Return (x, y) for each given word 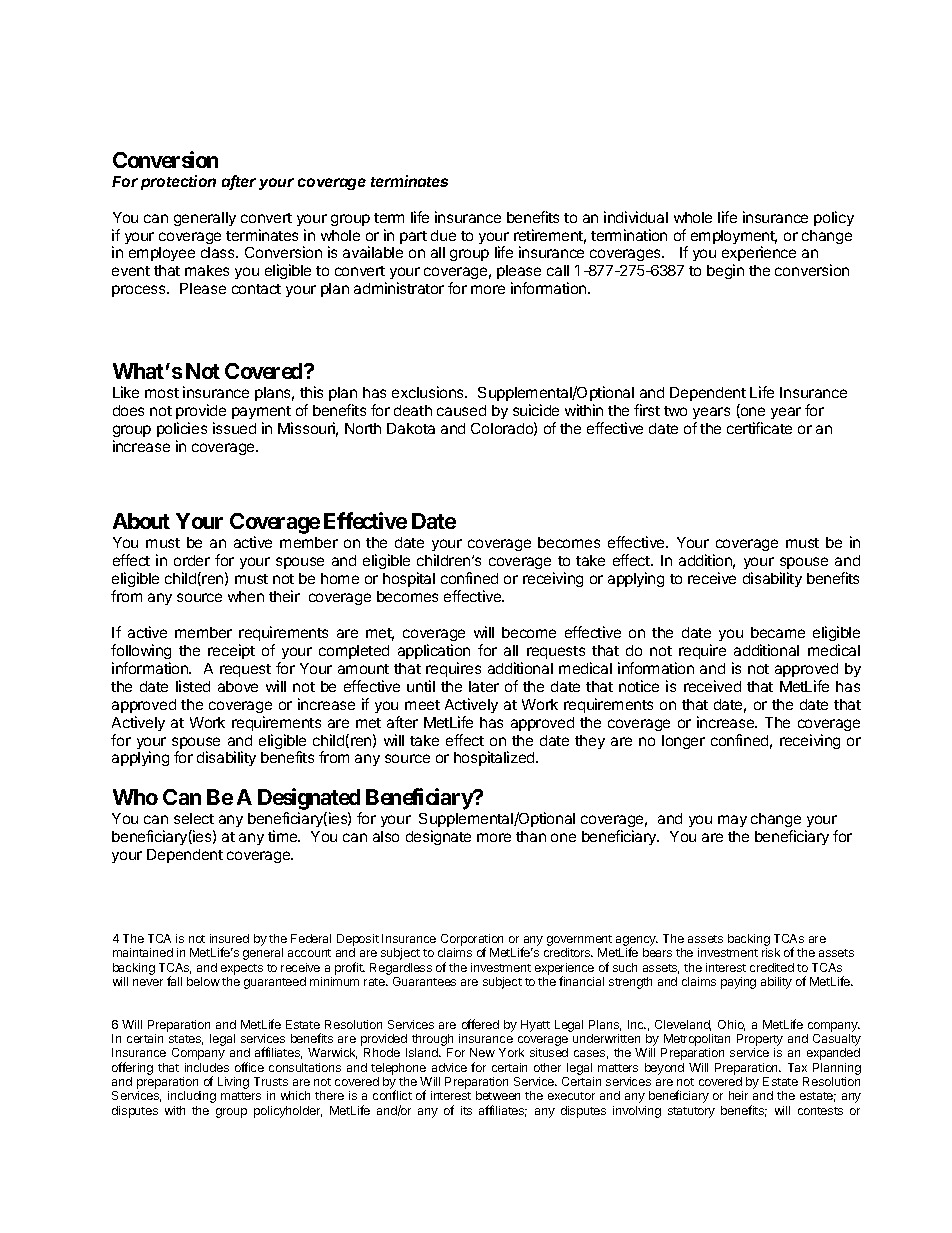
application (434, 651)
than (531, 836)
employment (734, 238)
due (443, 235)
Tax (797, 1067)
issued (234, 428)
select (194, 818)
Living (233, 1083)
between (498, 1095)
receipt (231, 651)
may (732, 821)
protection (178, 182)
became (778, 632)
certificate (759, 428)
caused (461, 410)
